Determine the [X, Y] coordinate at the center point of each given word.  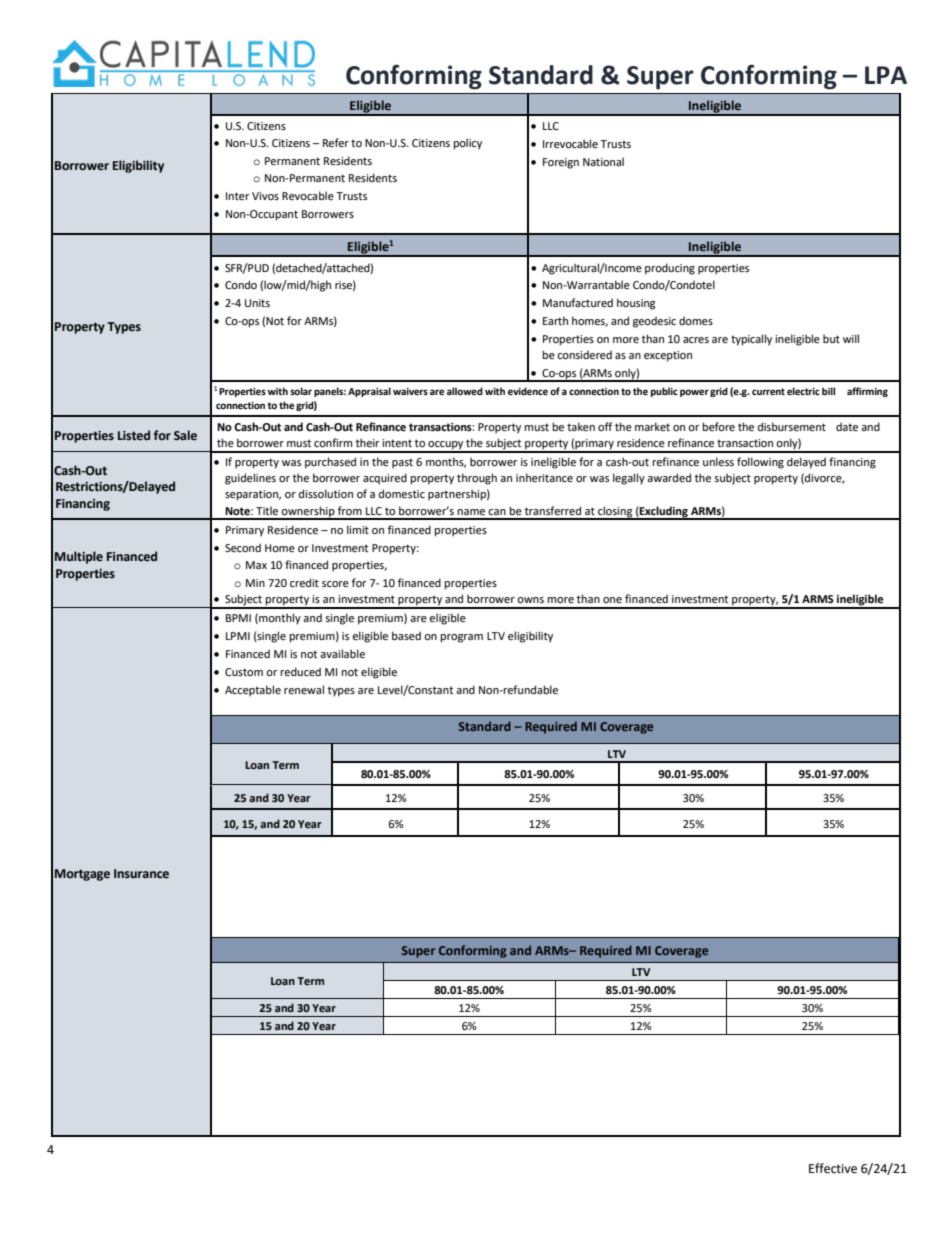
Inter [238, 196]
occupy [445, 446]
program [461, 638]
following [760, 463]
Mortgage [82, 875]
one [612, 600]
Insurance [141, 873]
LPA [886, 75]
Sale [185, 435]
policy [467, 144]
